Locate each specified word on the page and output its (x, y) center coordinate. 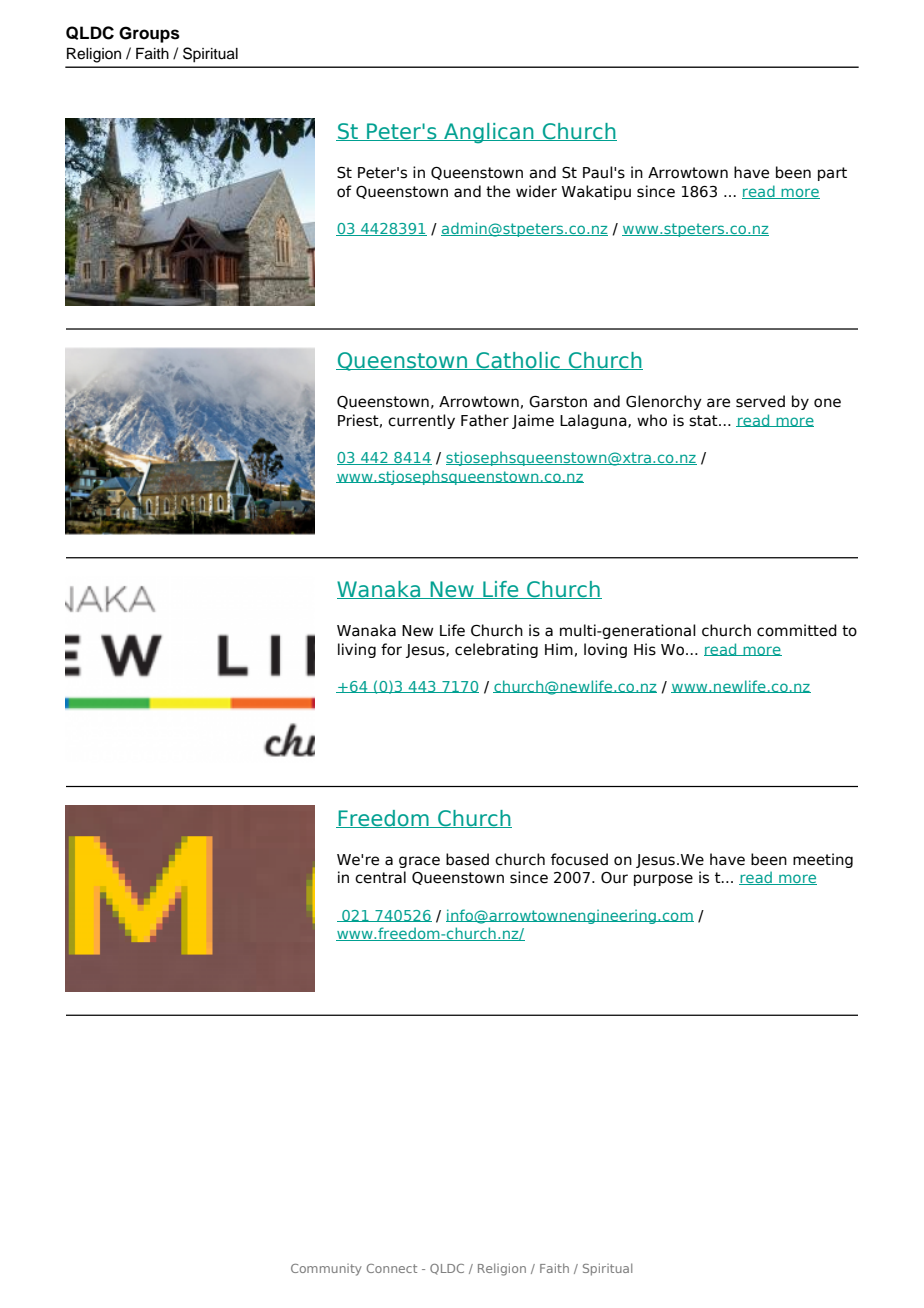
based (467, 859)
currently (421, 421)
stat (704, 421)
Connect (392, 1268)
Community (326, 1270)
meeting (823, 860)
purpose (663, 880)
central (380, 877)
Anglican (489, 133)
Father (485, 420)
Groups (149, 34)
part (832, 174)
